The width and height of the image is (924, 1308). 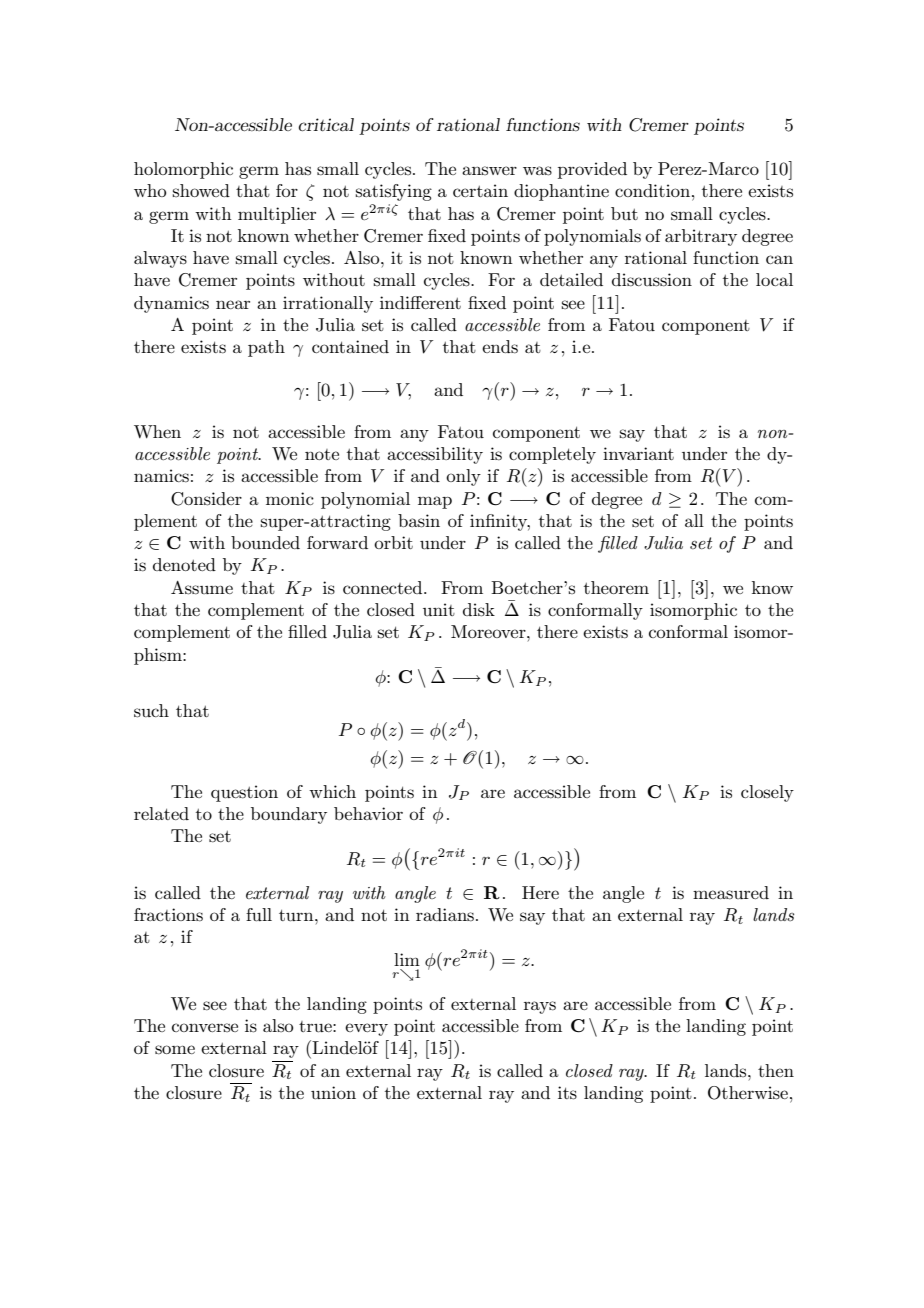 I want to click on rays, so click(x=540, y=1007).
